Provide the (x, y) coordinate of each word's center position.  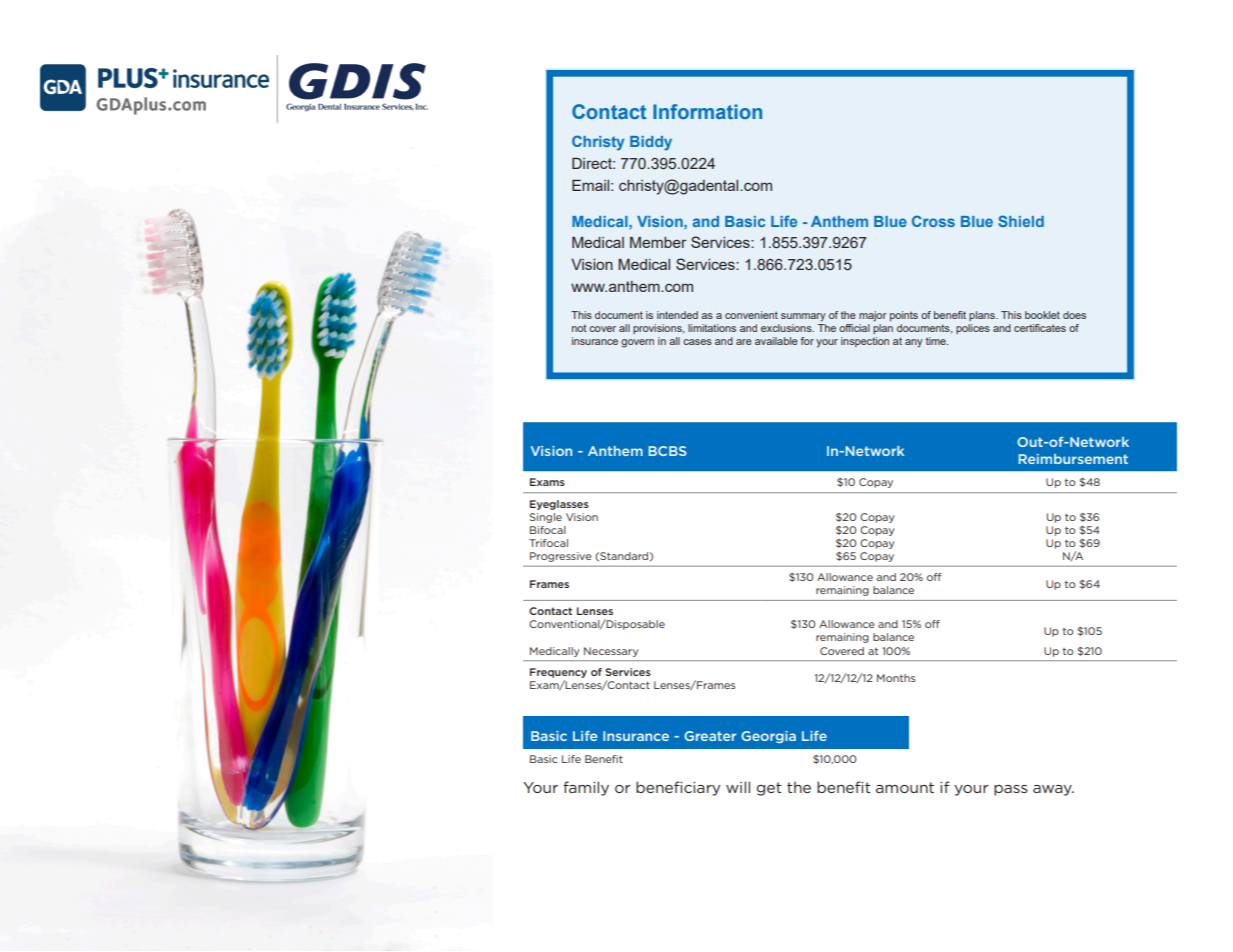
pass (1011, 790)
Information (707, 111)
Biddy (651, 143)
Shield (1021, 221)
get (769, 789)
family (586, 788)
